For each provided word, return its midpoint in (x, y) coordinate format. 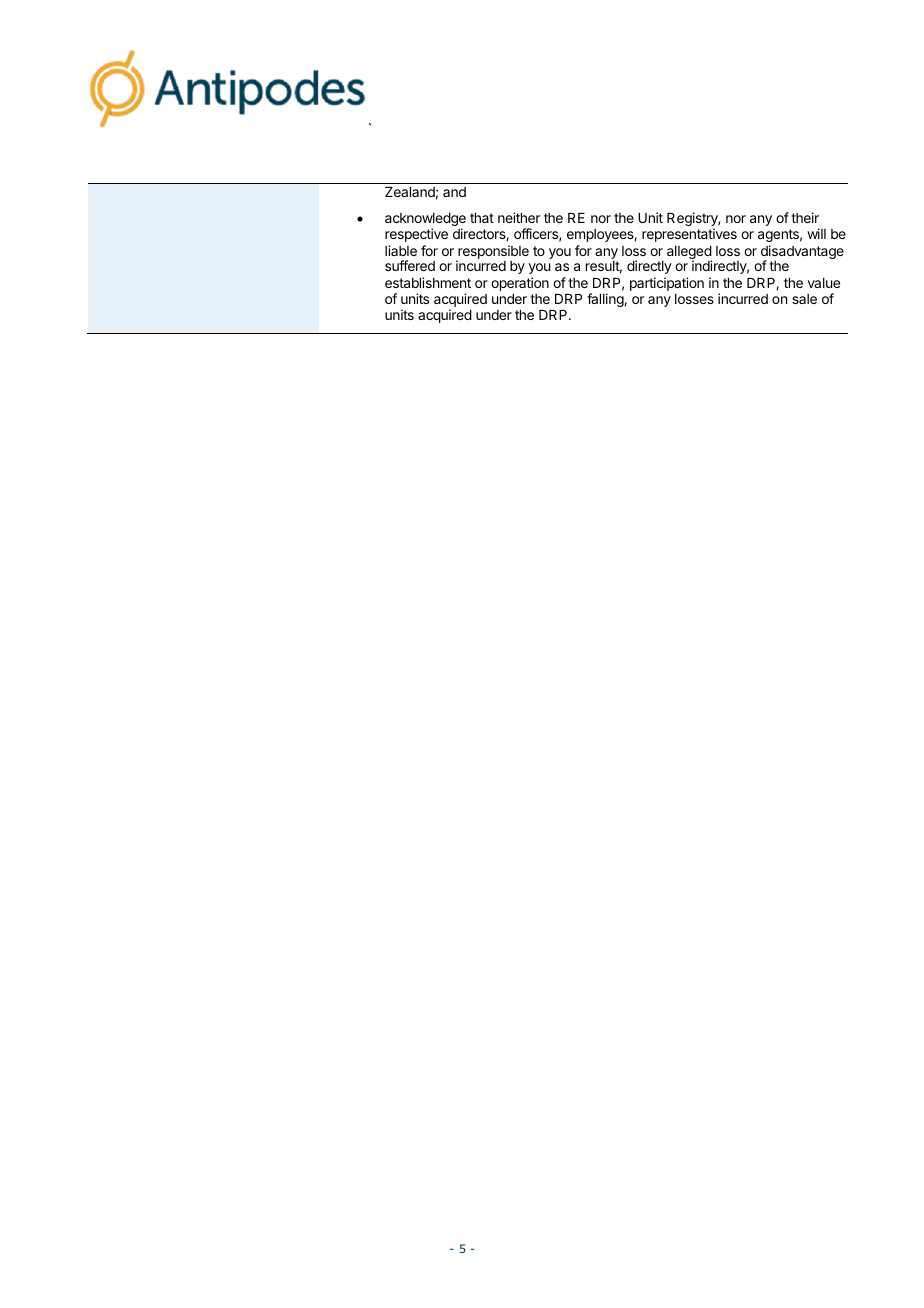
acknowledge (425, 221)
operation (520, 284)
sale (804, 299)
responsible (492, 253)
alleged (689, 254)
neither (519, 217)
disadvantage (802, 253)
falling (606, 300)
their (805, 217)
